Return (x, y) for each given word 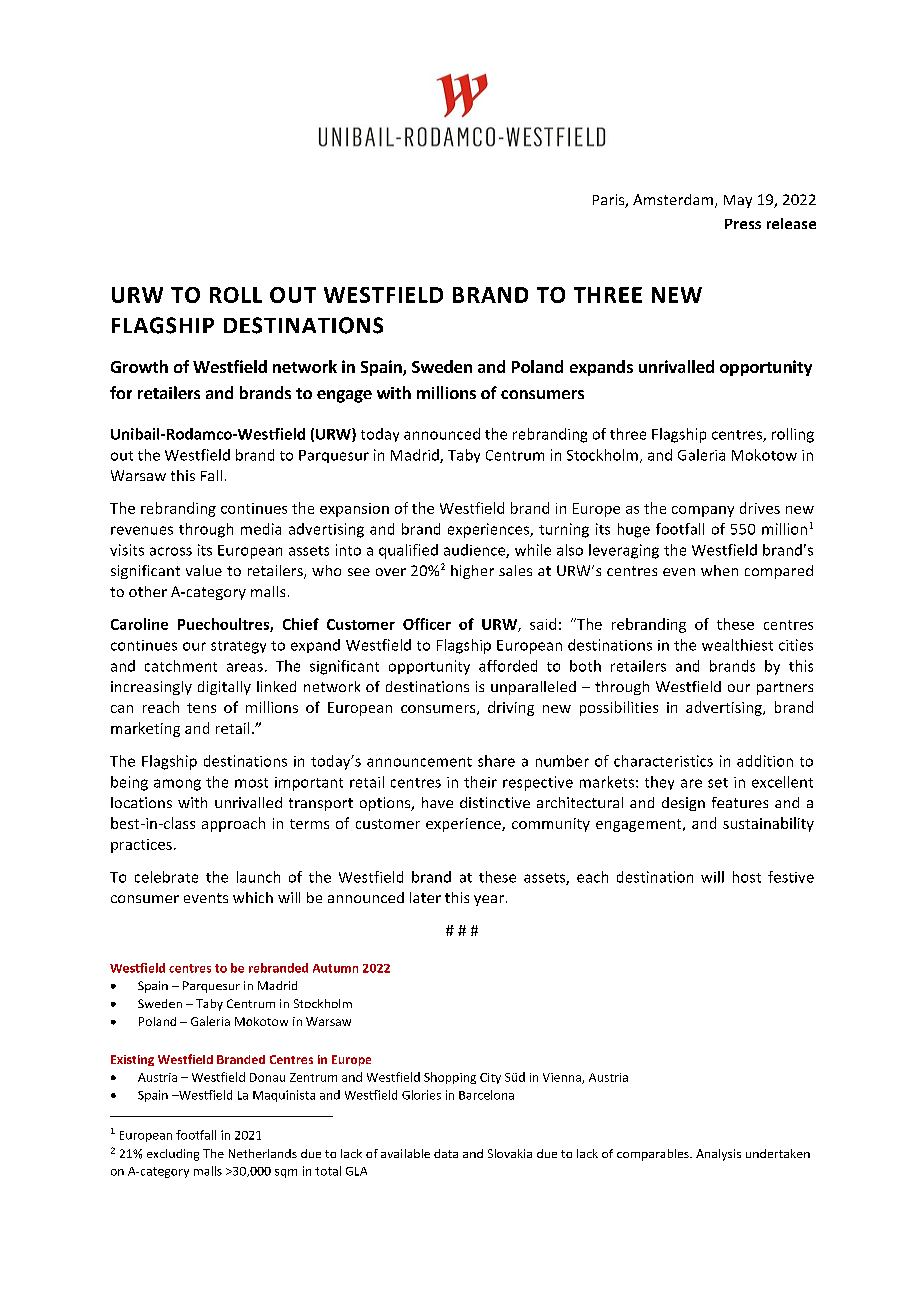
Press (743, 224)
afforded (508, 666)
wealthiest (737, 645)
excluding (173, 1155)
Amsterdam (673, 199)
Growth (139, 366)
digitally (224, 688)
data (446, 1153)
